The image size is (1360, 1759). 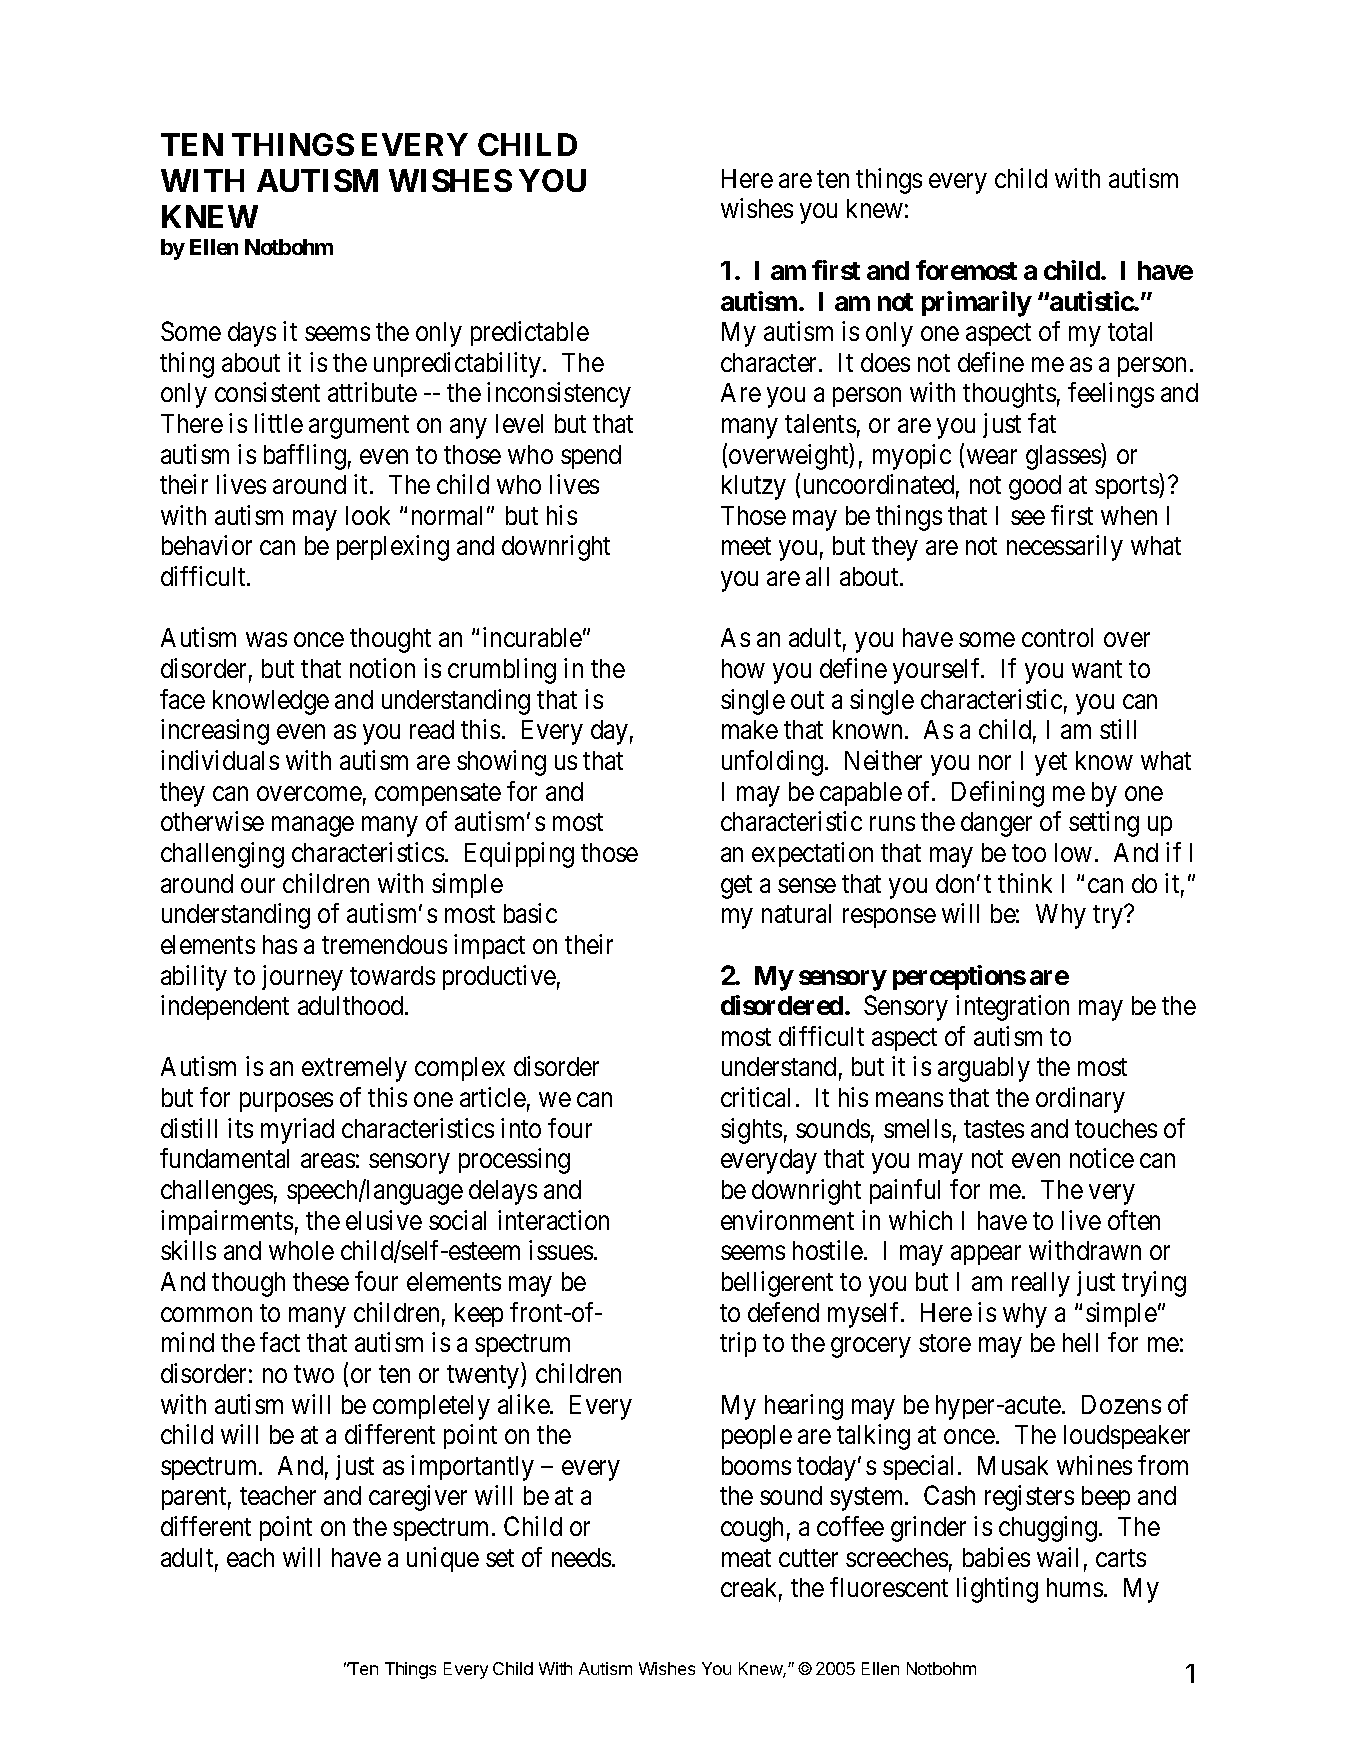 I want to click on manage, so click(x=313, y=827).
